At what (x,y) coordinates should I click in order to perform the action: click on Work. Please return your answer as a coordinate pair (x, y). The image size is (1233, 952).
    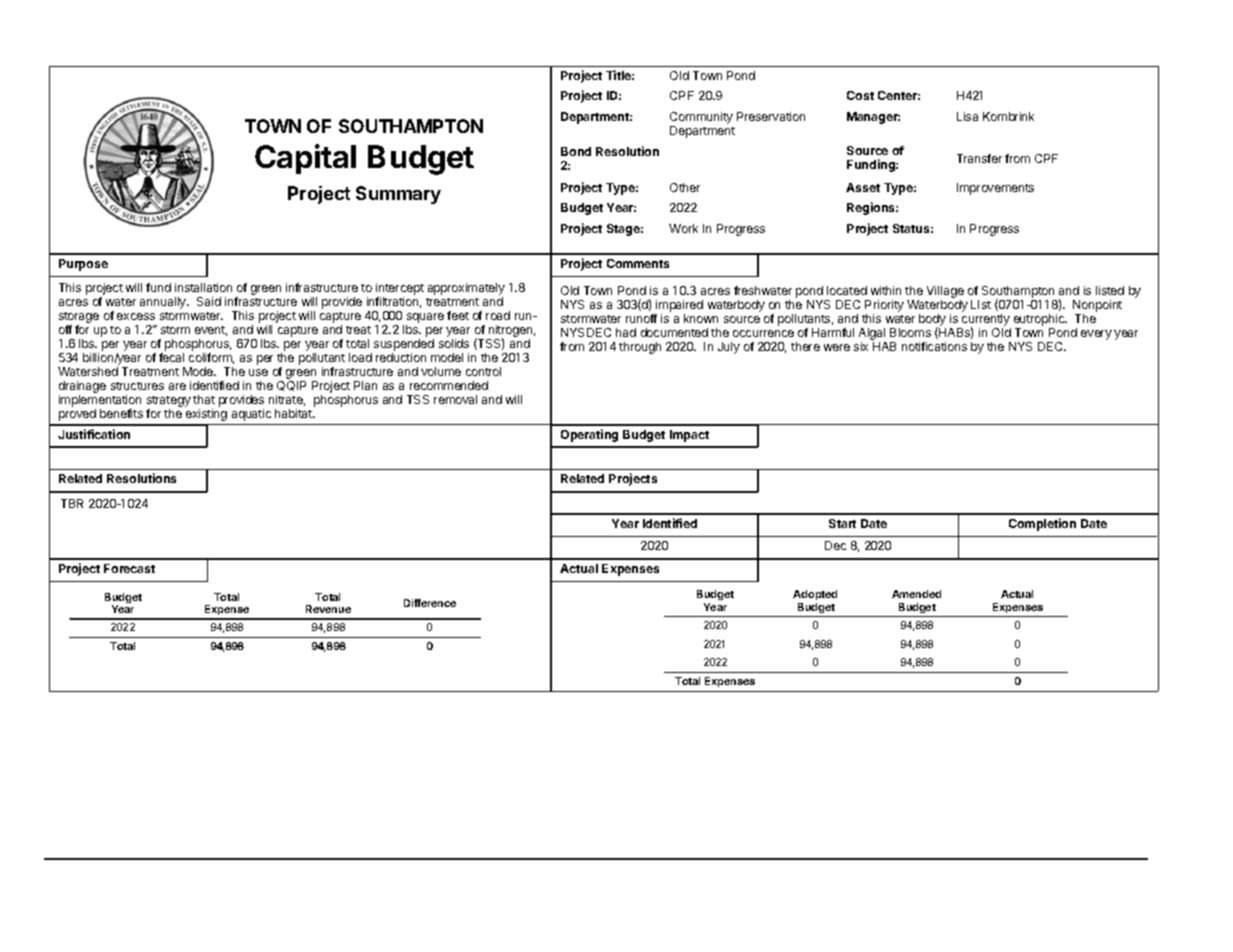
    Looking at the image, I should click on (683, 228).
